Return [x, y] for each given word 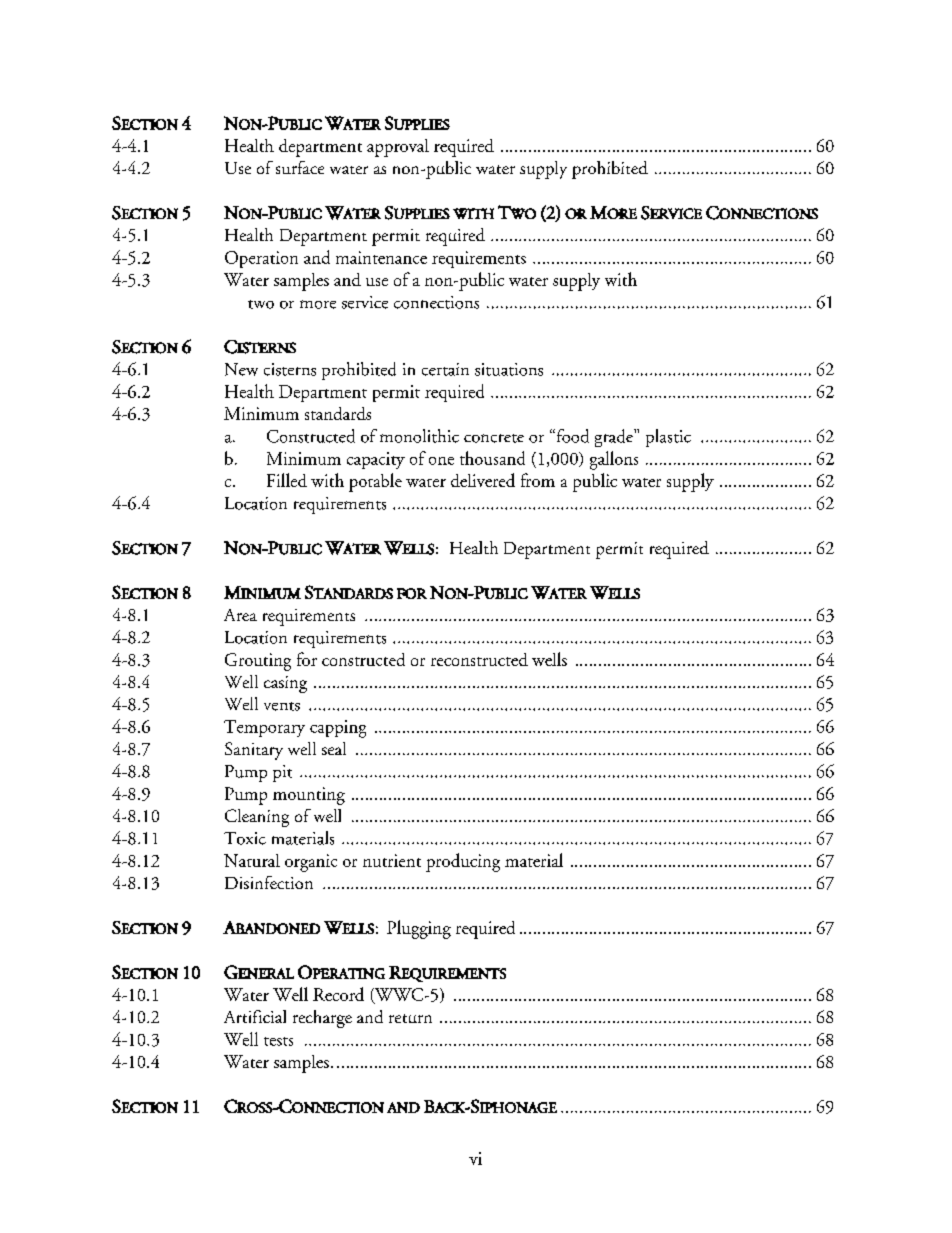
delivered [483, 480]
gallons [614, 460]
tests [278, 1041]
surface [300, 167]
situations [509, 369]
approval [398, 148]
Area [240, 615]
